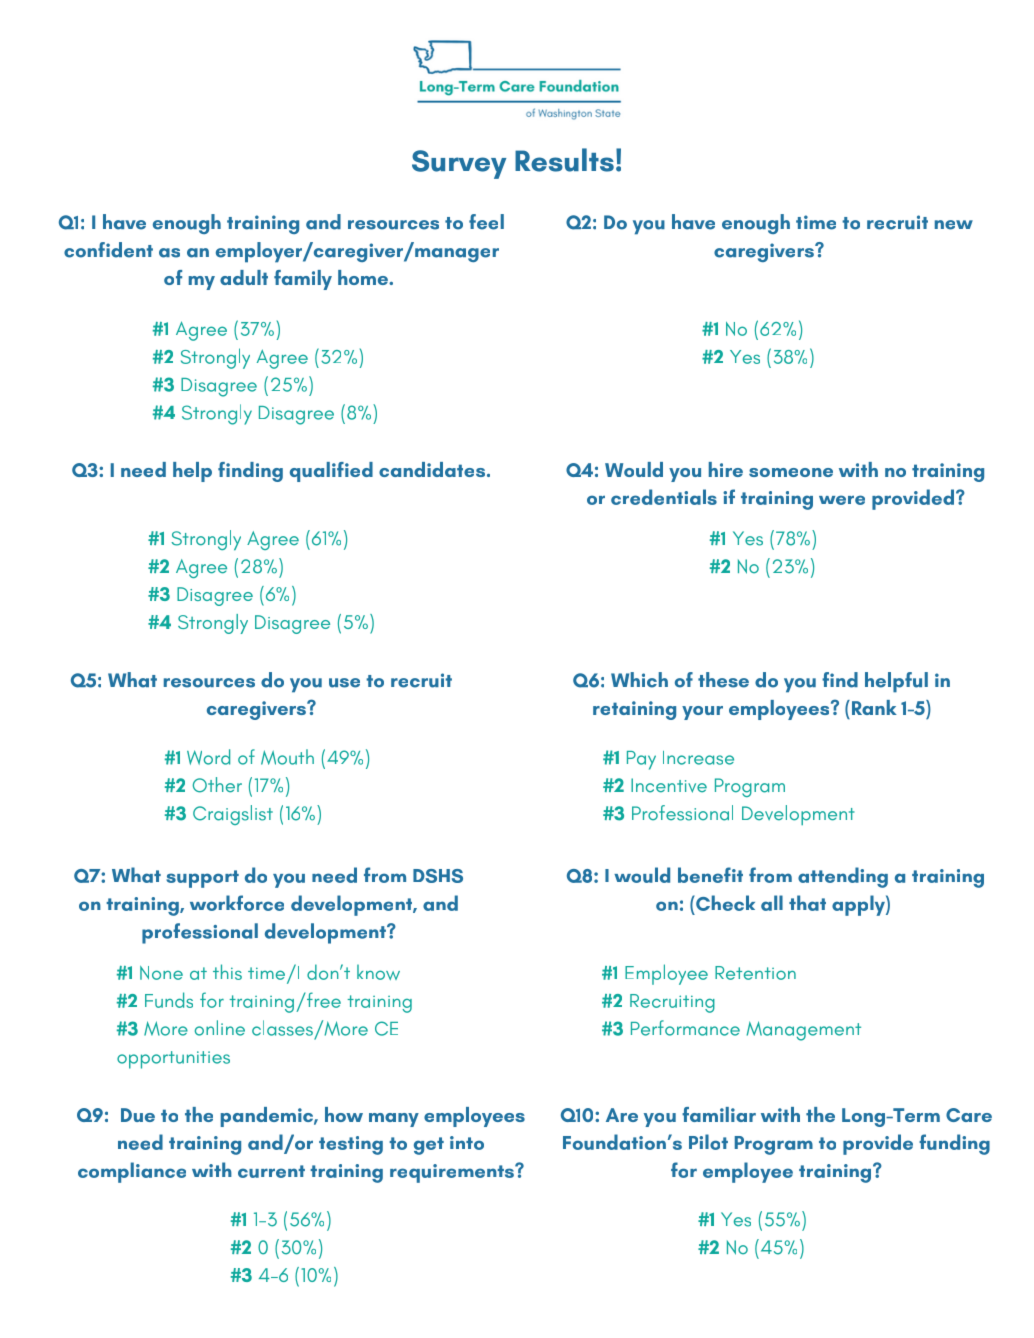  Describe the element at coordinates (467, 1143) in the screenshot. I see `into` at that location.
